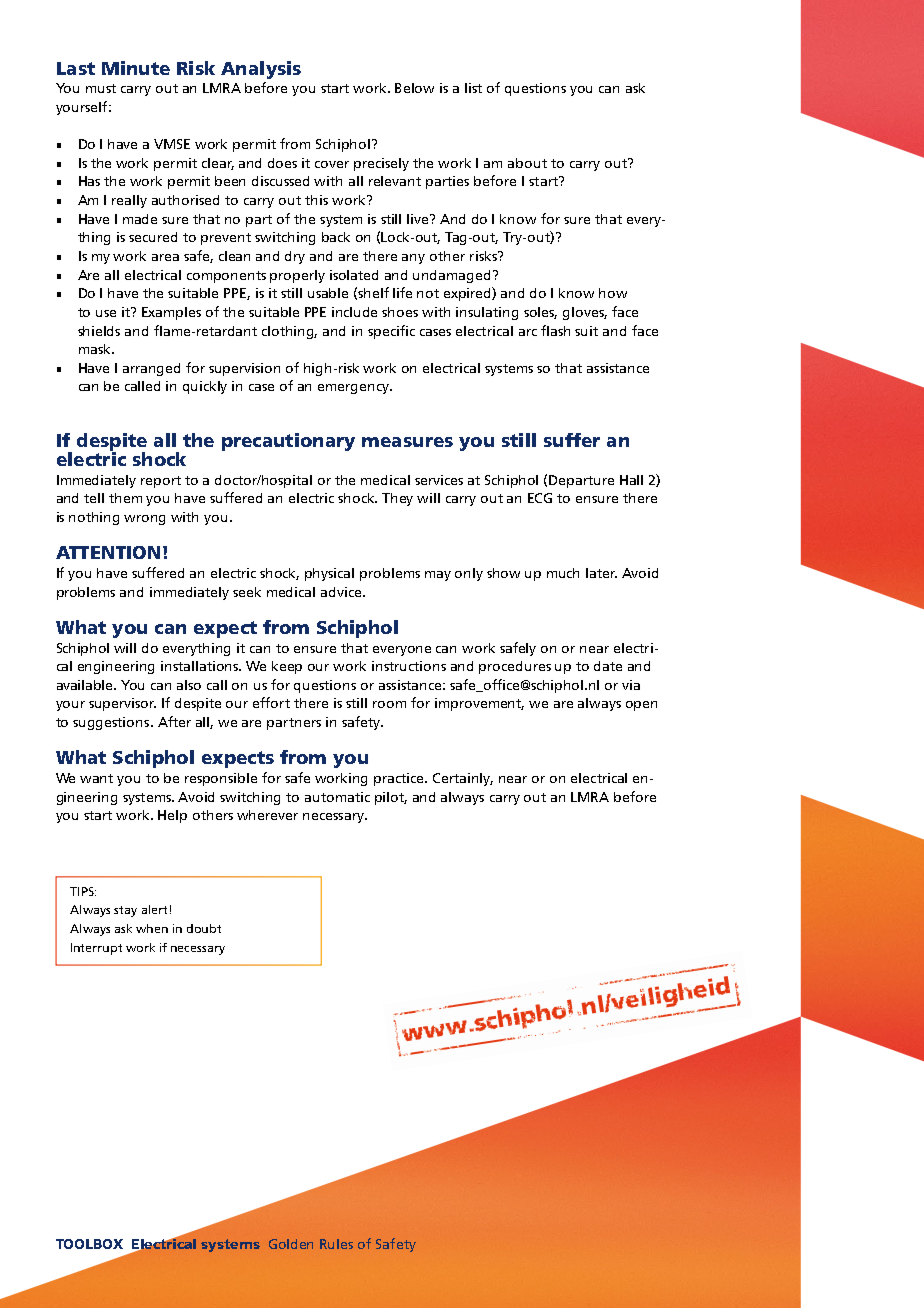 The width and height of the page is (924, 1308). What do you see at coordinates (414, 88) in the page?
I see `Below` at bounding box center [414, 88].
